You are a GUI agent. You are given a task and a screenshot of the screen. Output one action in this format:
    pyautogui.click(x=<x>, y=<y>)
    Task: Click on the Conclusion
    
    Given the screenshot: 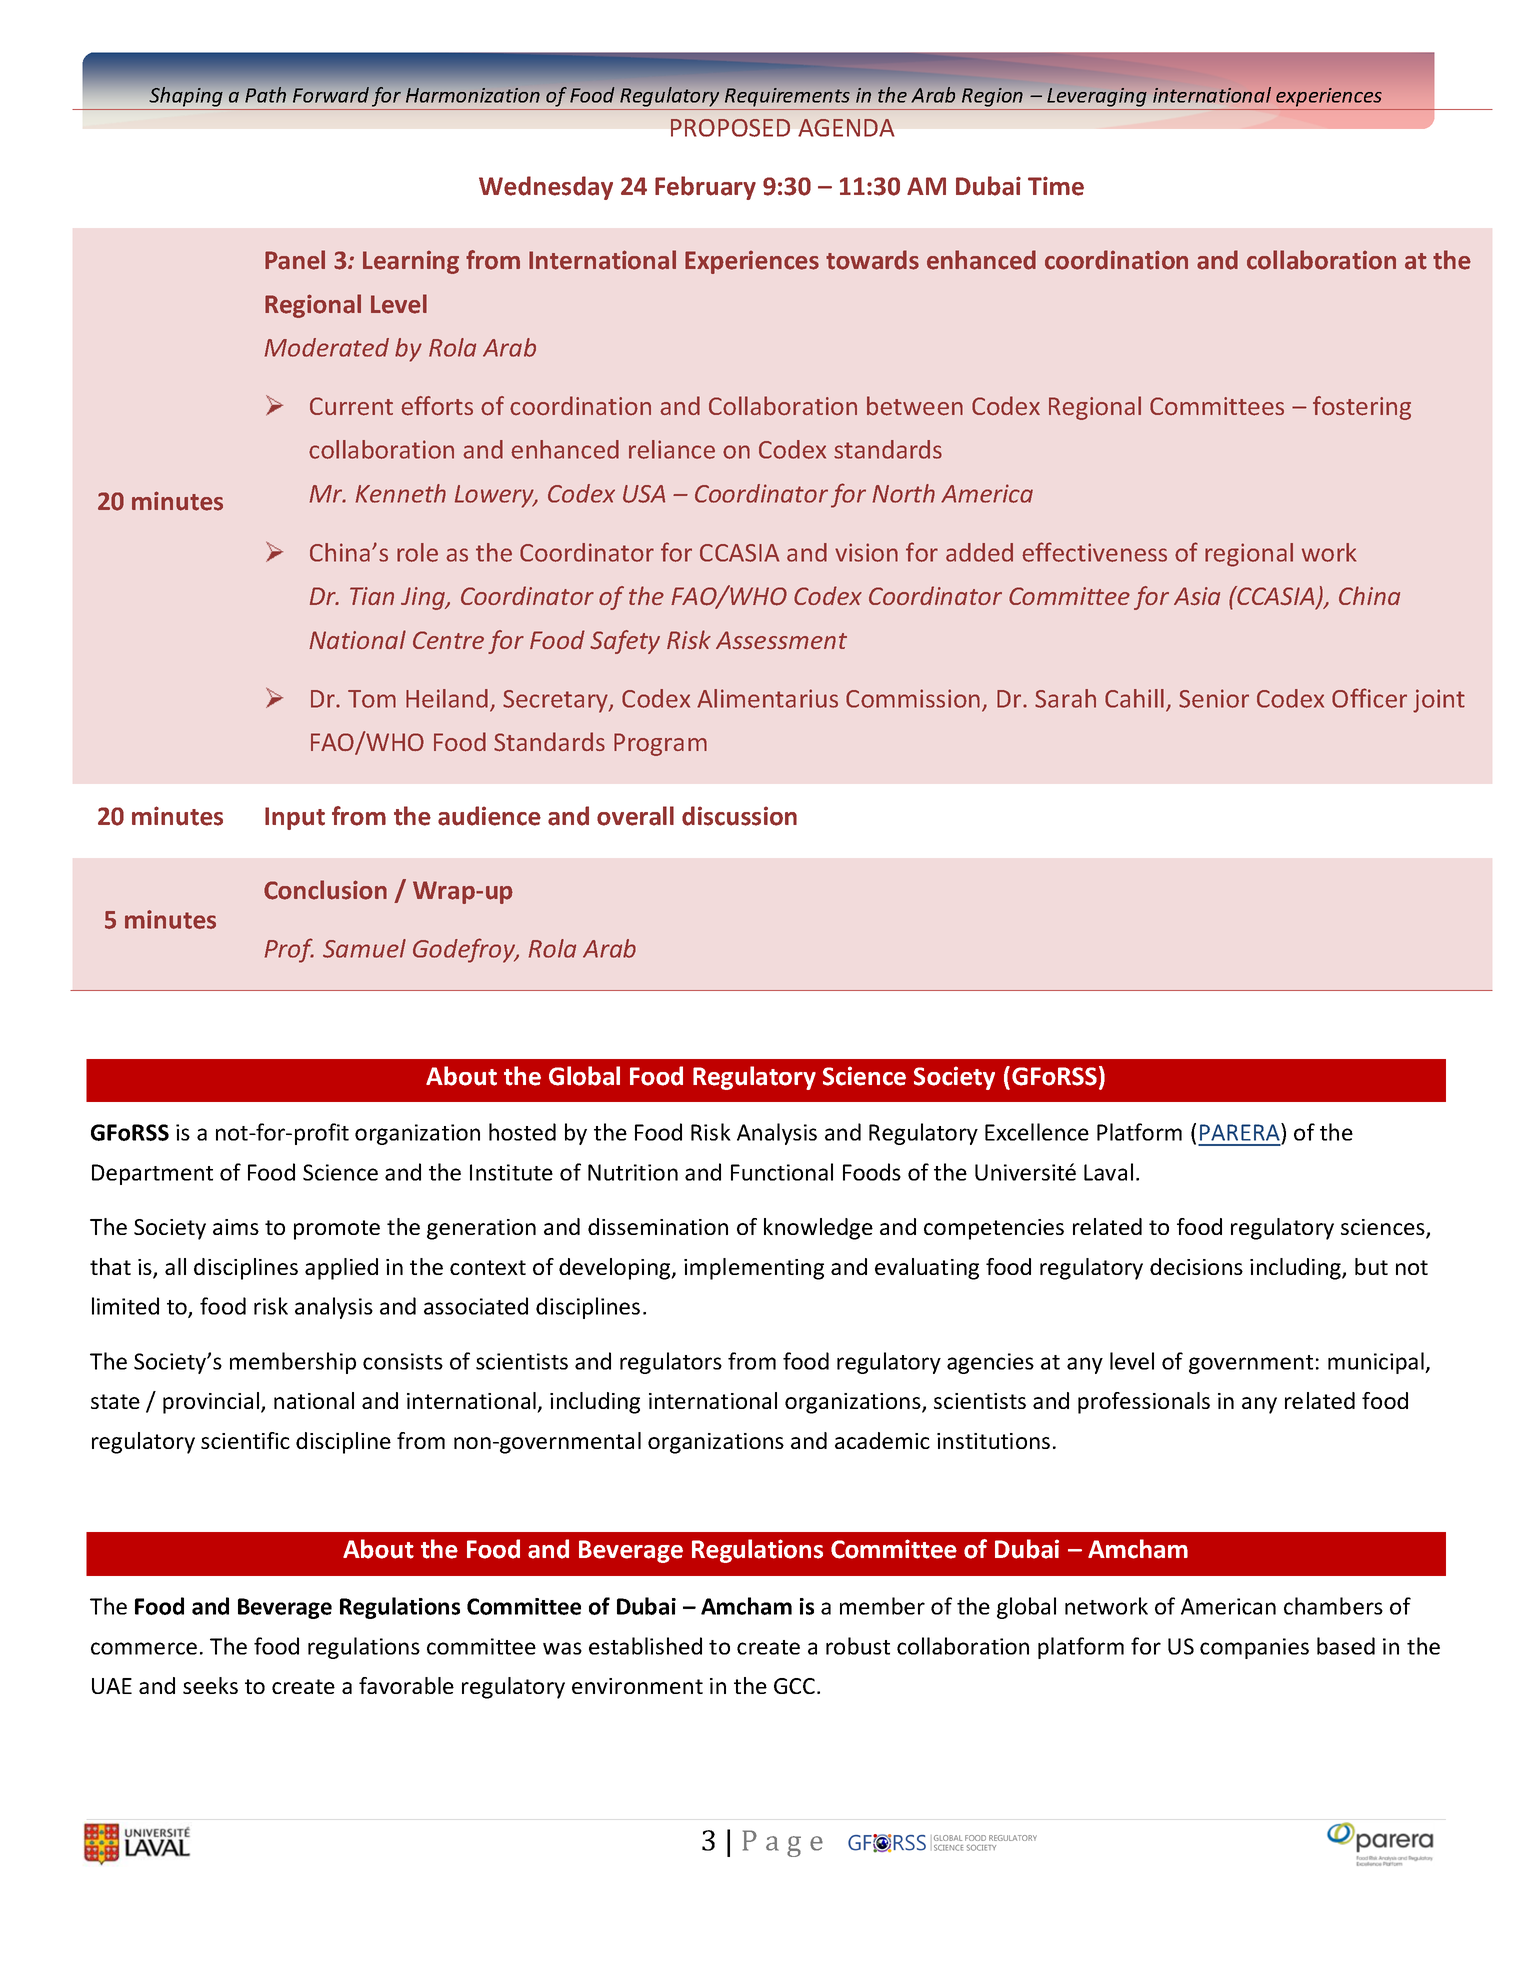 What is the action you would take?
    pyautogui.click(x=325, y=890)
